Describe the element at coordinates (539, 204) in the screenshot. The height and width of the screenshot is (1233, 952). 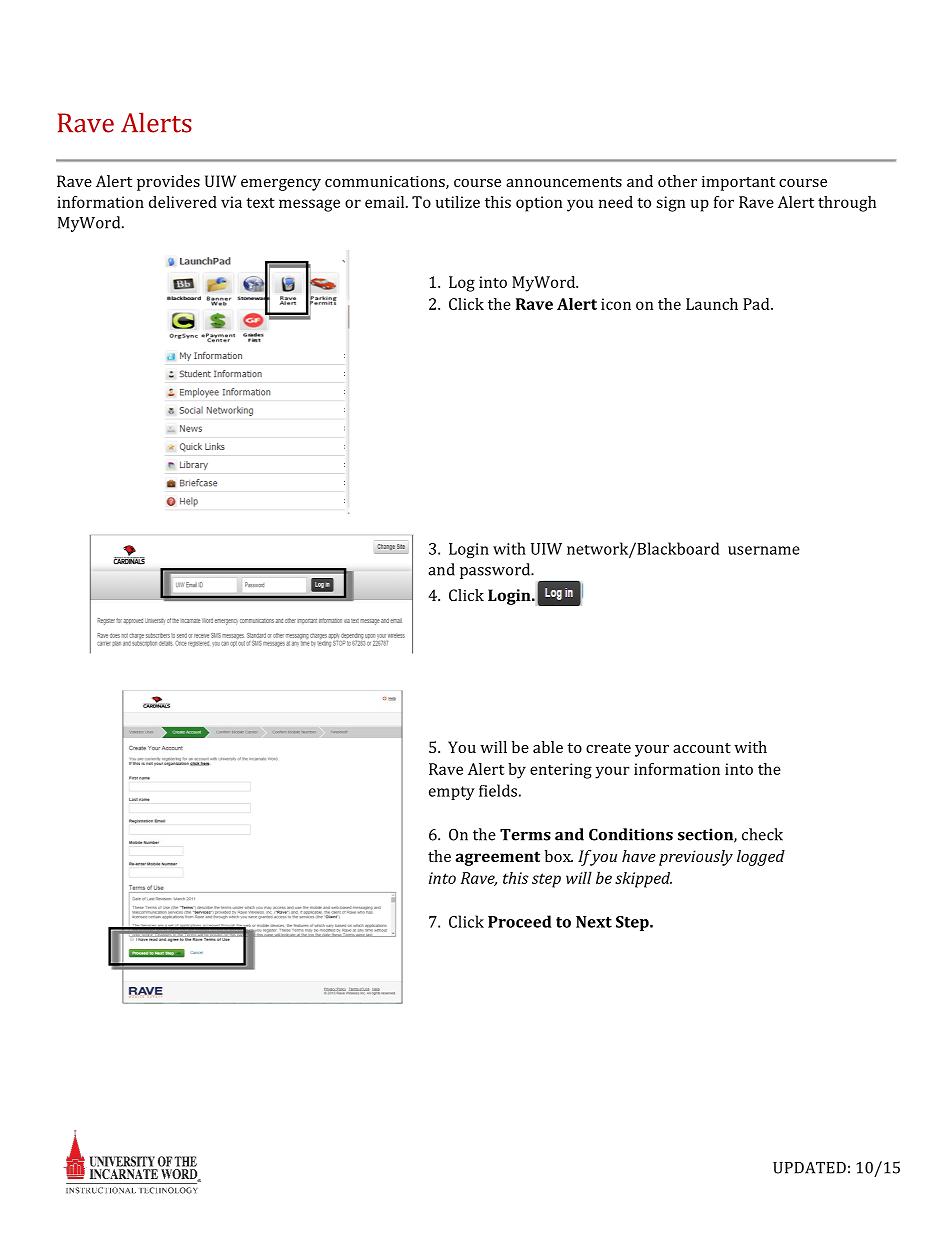
I see `option` at that location.
